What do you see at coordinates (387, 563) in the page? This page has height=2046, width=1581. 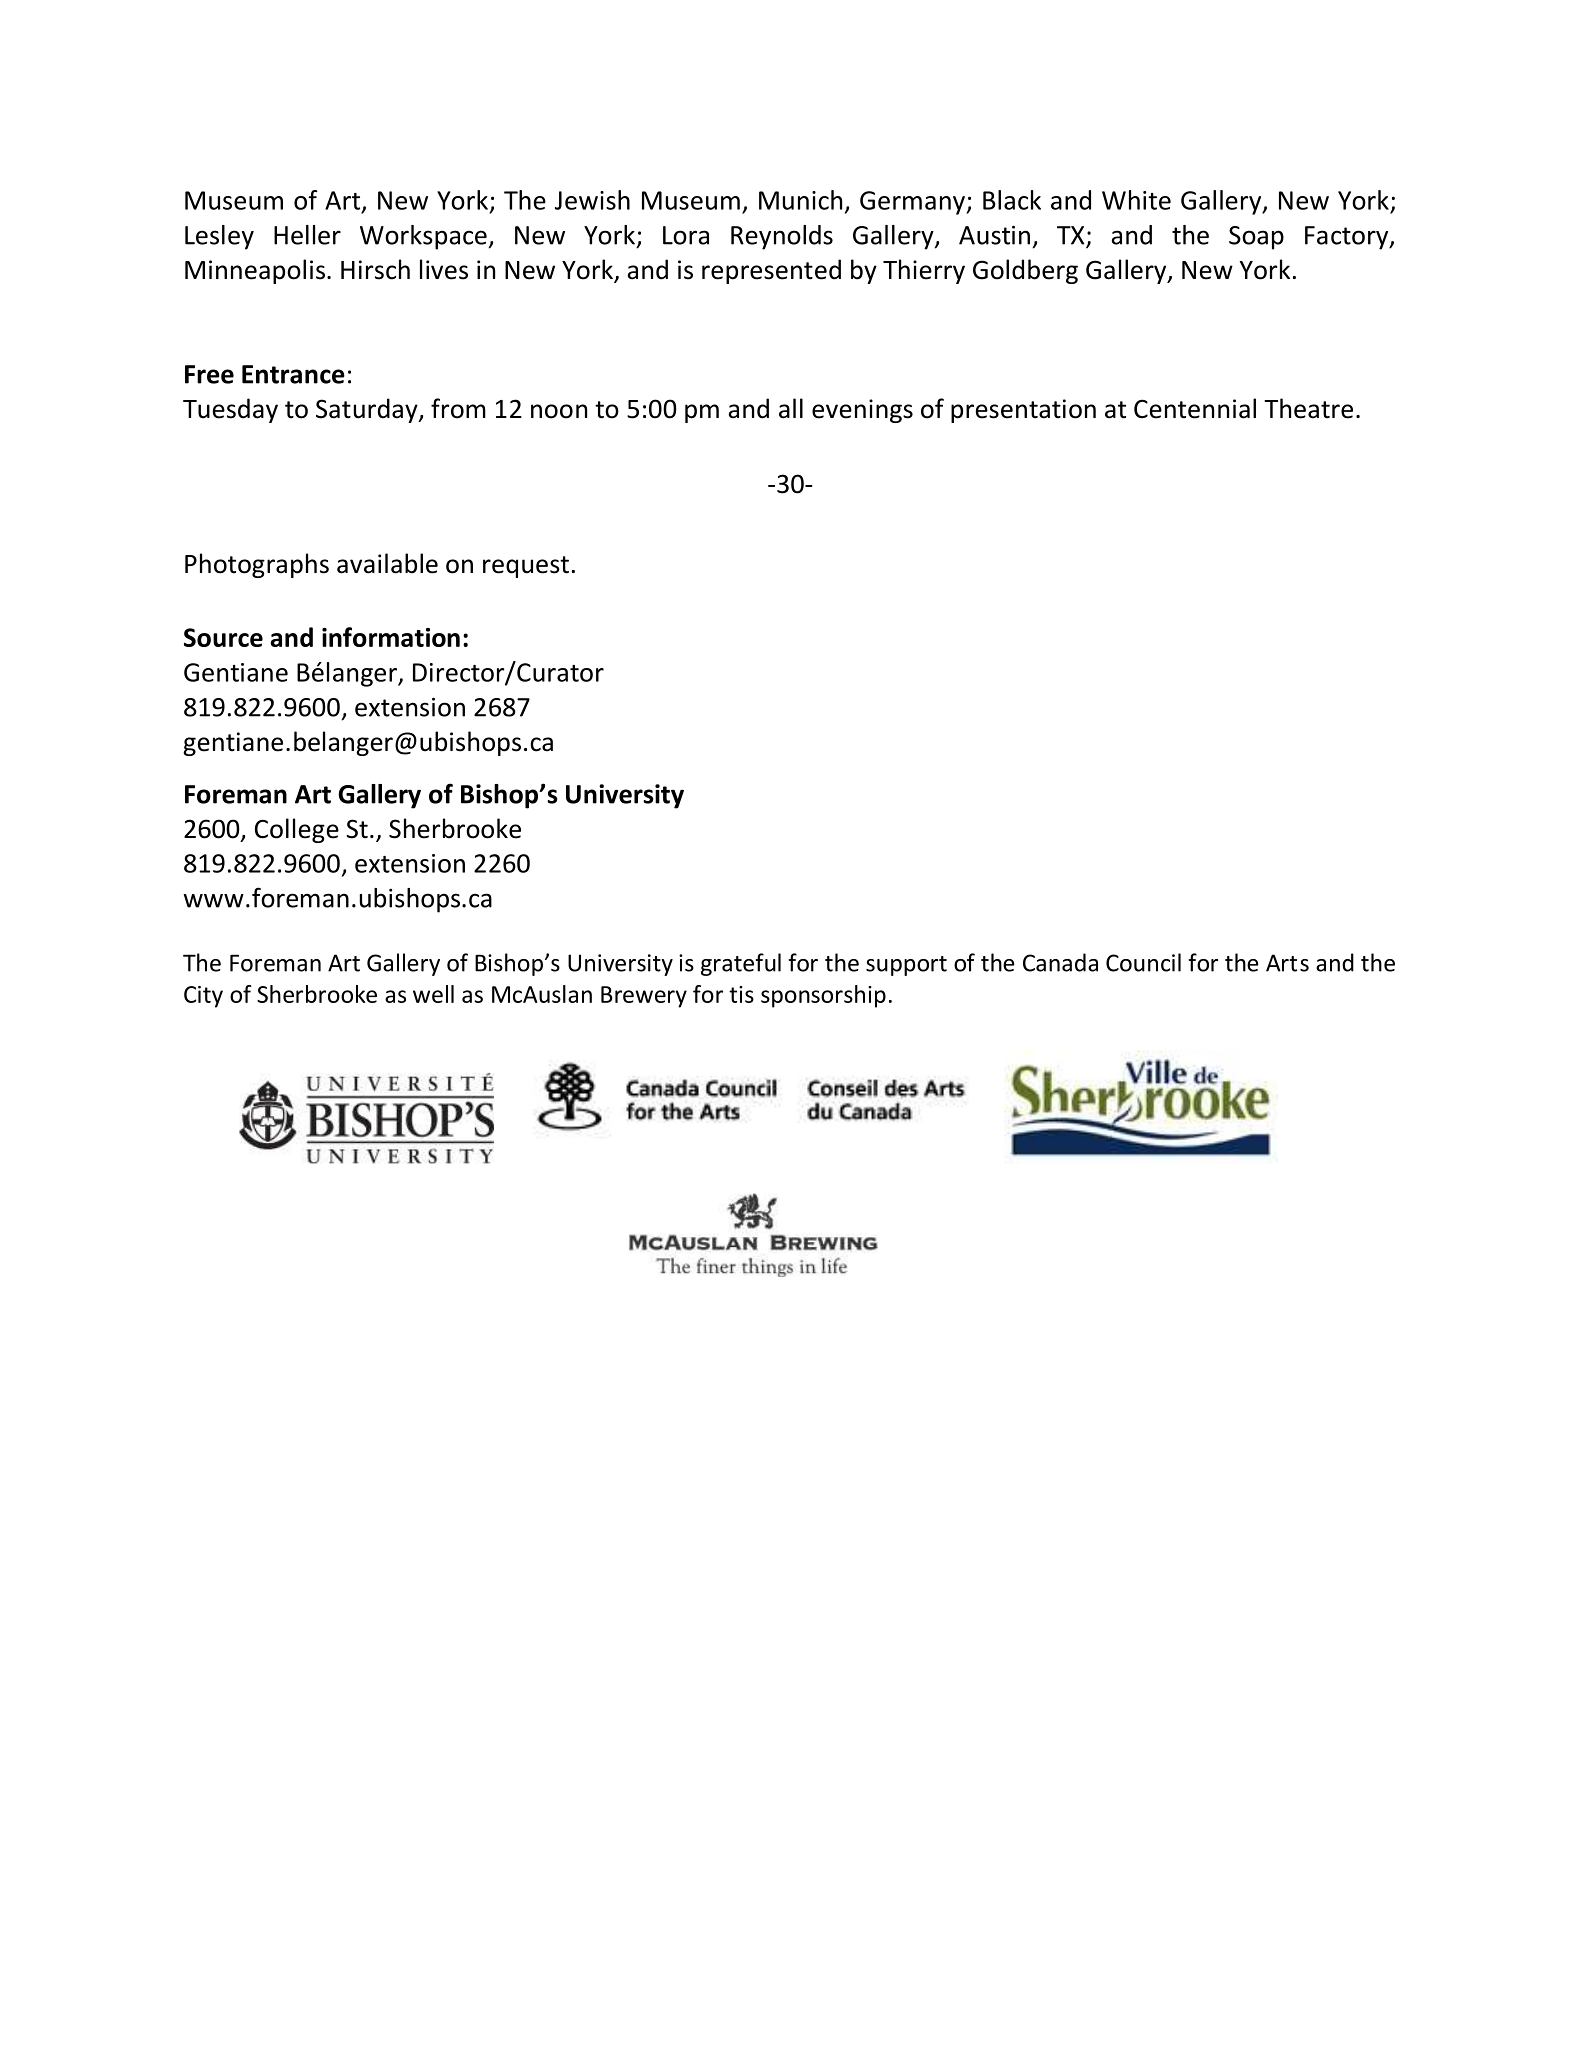 I see `available` at bounding box center [387, 563].
